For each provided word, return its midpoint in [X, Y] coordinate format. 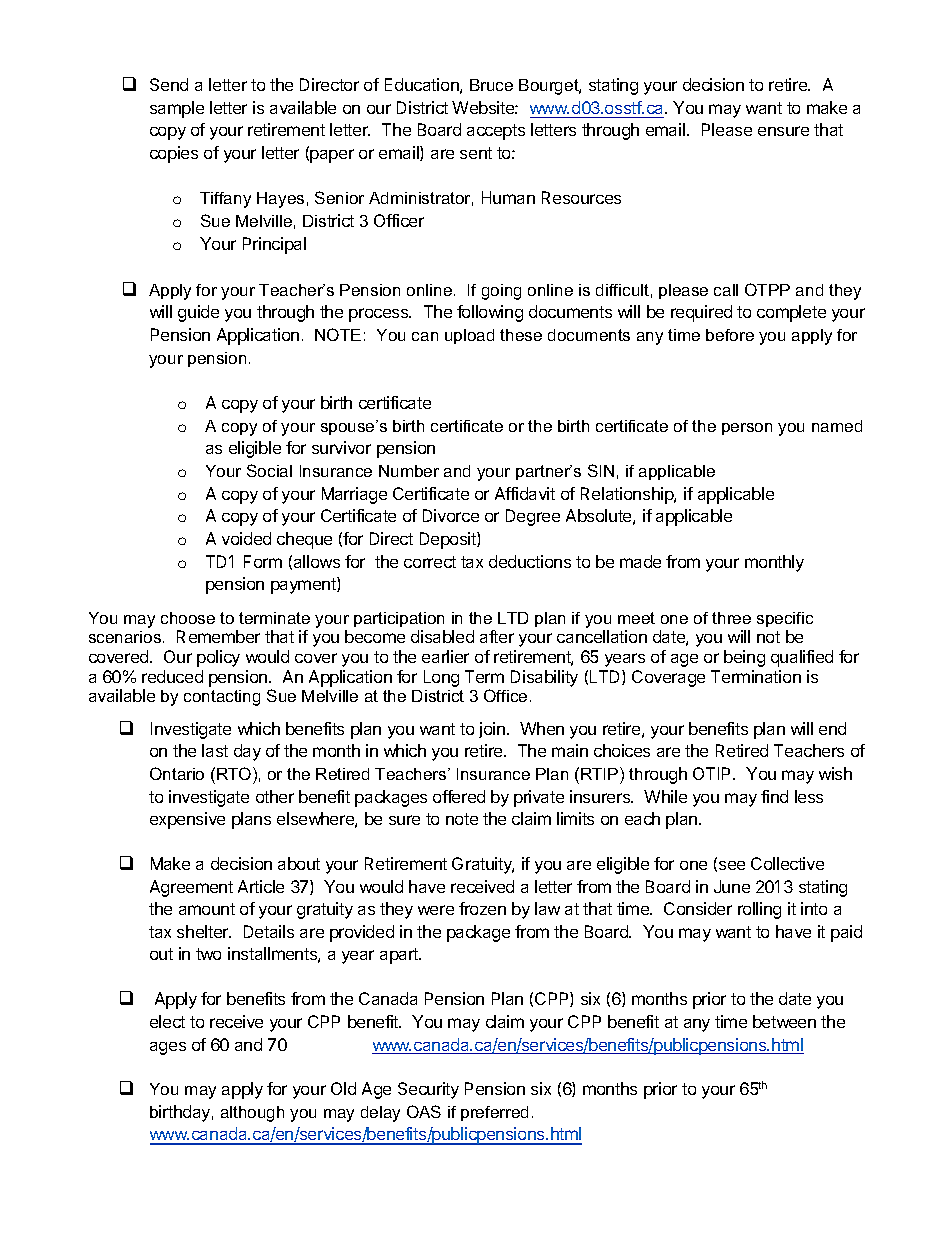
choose [188, 618]
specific [785, 619]
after [497, 636]
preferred [494, 1113]
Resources [581, 197]
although [252, 1114]
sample [177, 109]
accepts [496, 132]
